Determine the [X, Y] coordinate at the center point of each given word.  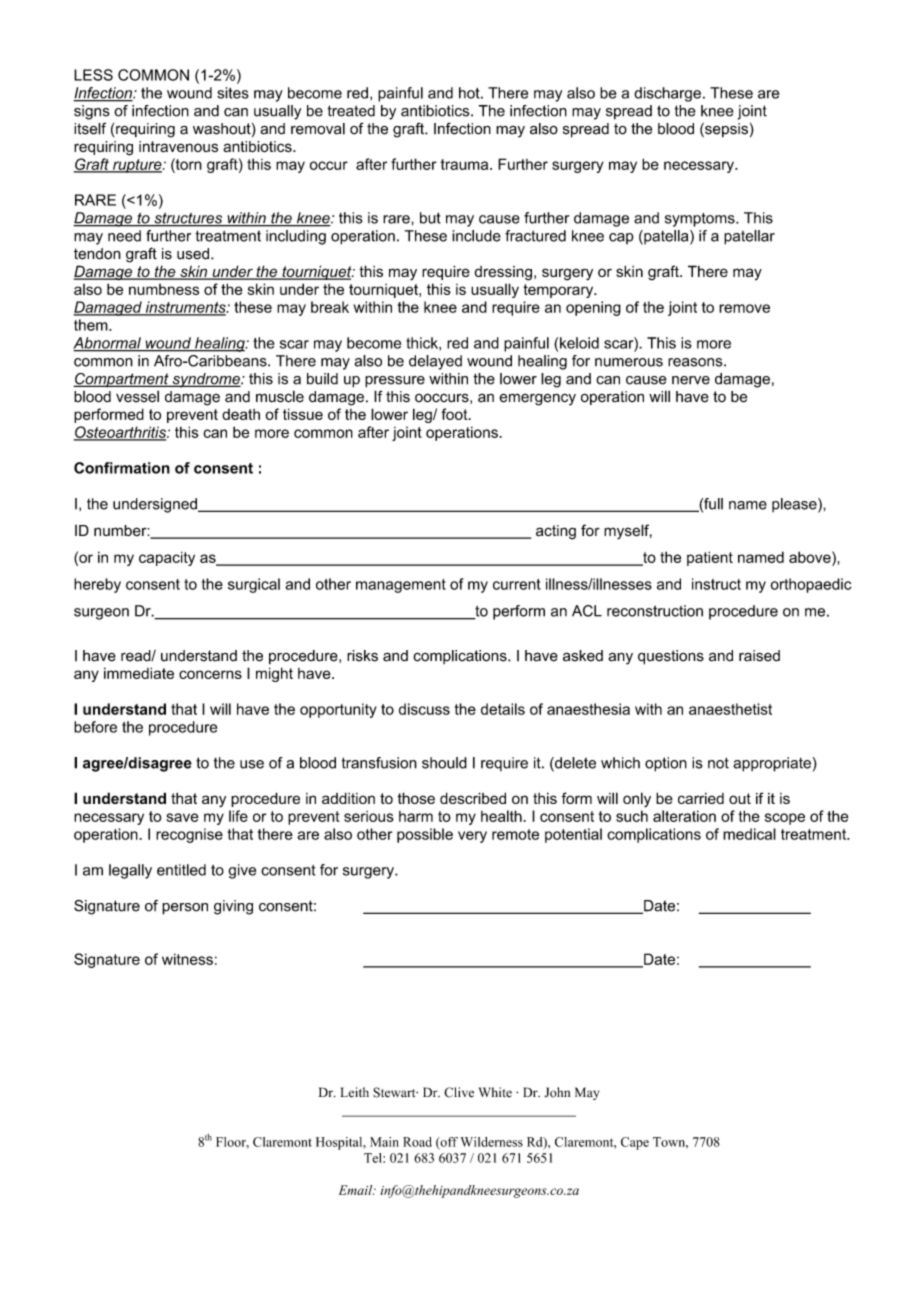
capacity [167, 558]
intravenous [178, 146]
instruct [716, 584]
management [401, 586]
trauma [466, 164]
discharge [667, 94]
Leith [354, 1092]
